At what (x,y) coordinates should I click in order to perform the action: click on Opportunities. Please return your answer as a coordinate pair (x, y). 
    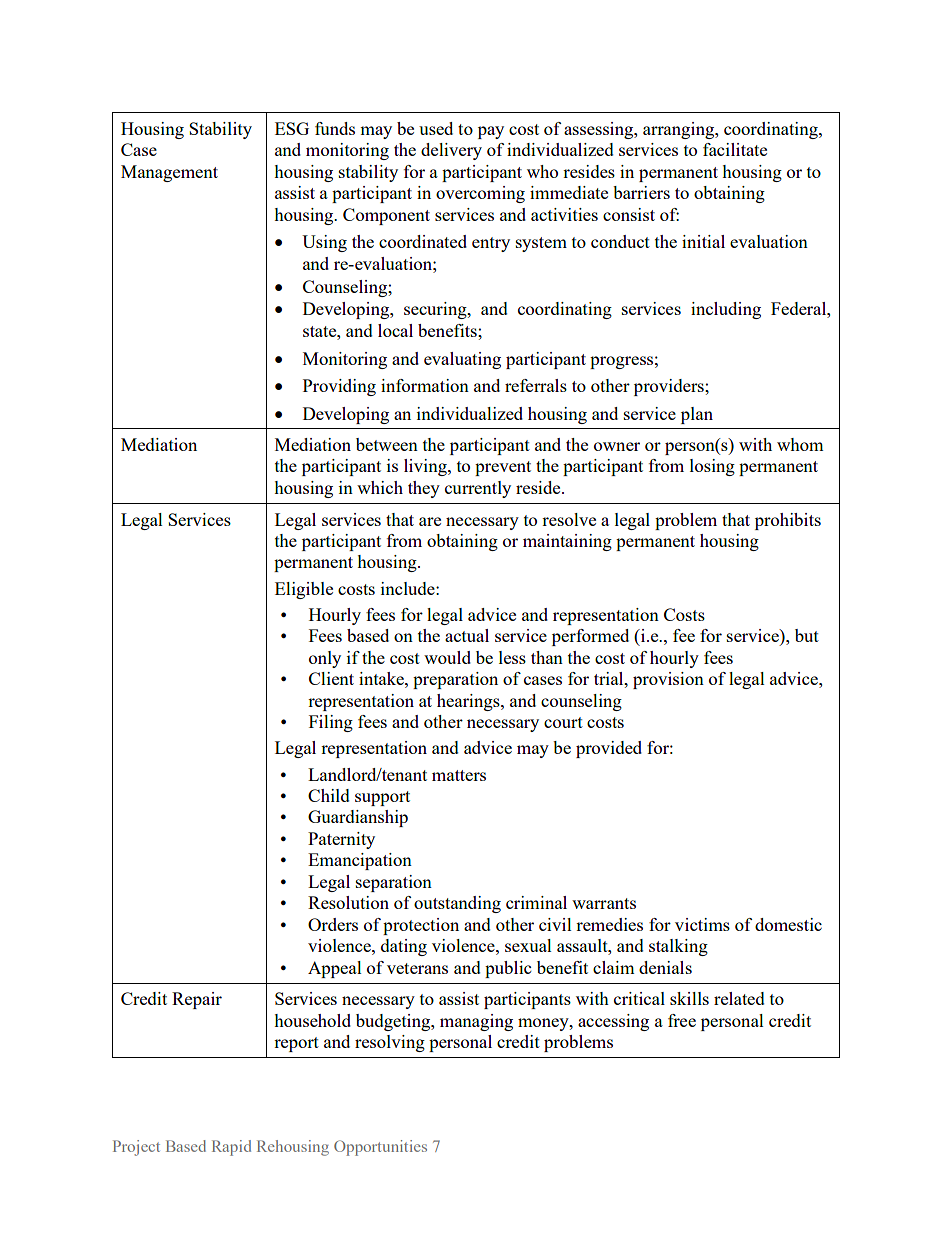
    Looking at the image, I should click on (380, 1148).
